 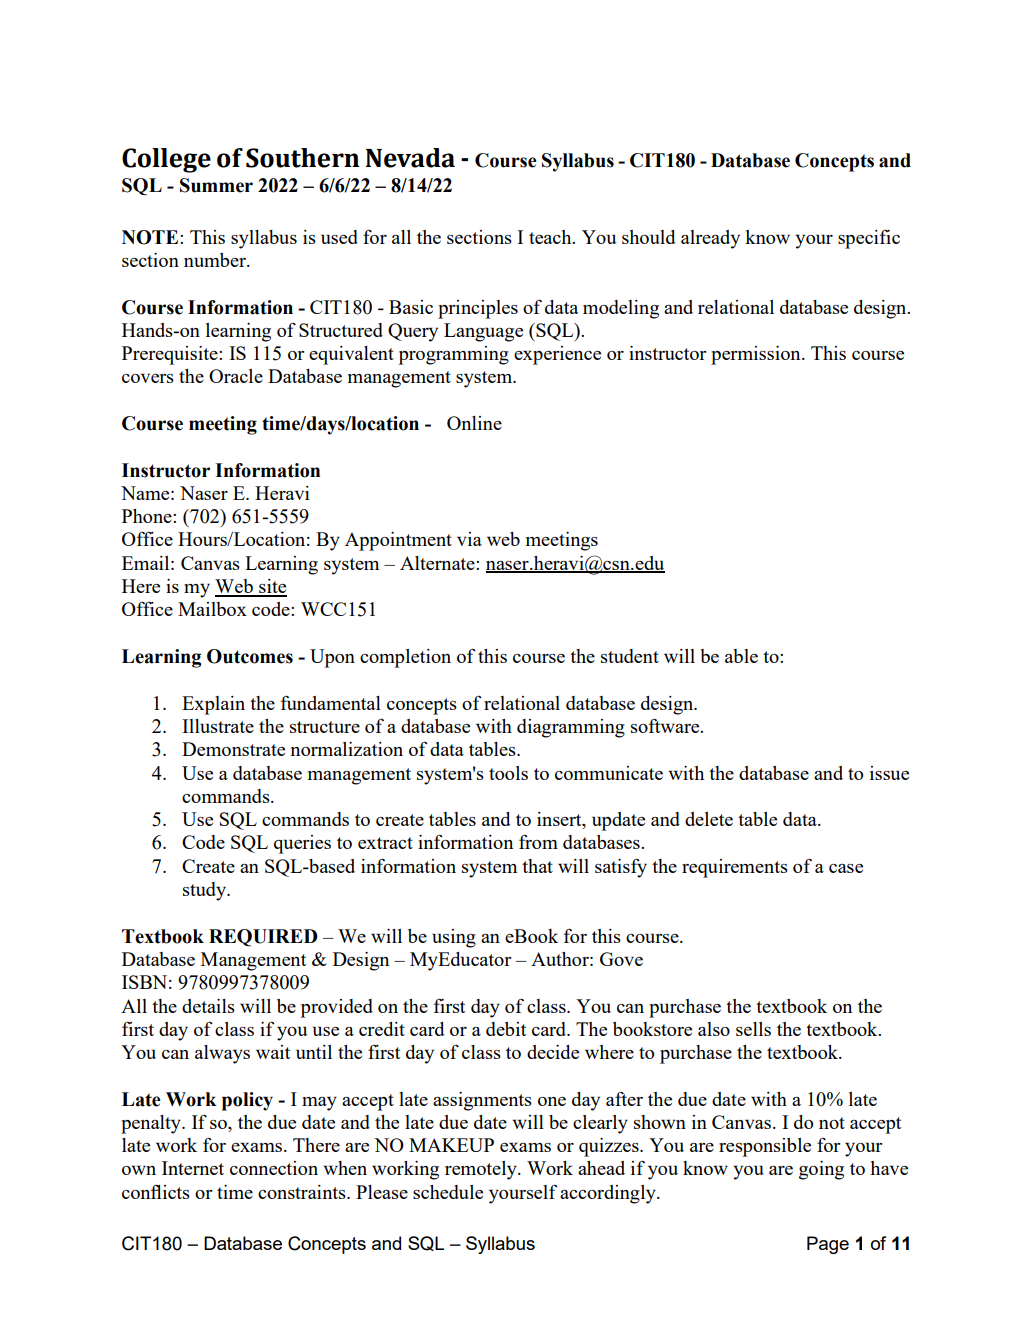 I want to click on teach, so click(x=551, y=237).
